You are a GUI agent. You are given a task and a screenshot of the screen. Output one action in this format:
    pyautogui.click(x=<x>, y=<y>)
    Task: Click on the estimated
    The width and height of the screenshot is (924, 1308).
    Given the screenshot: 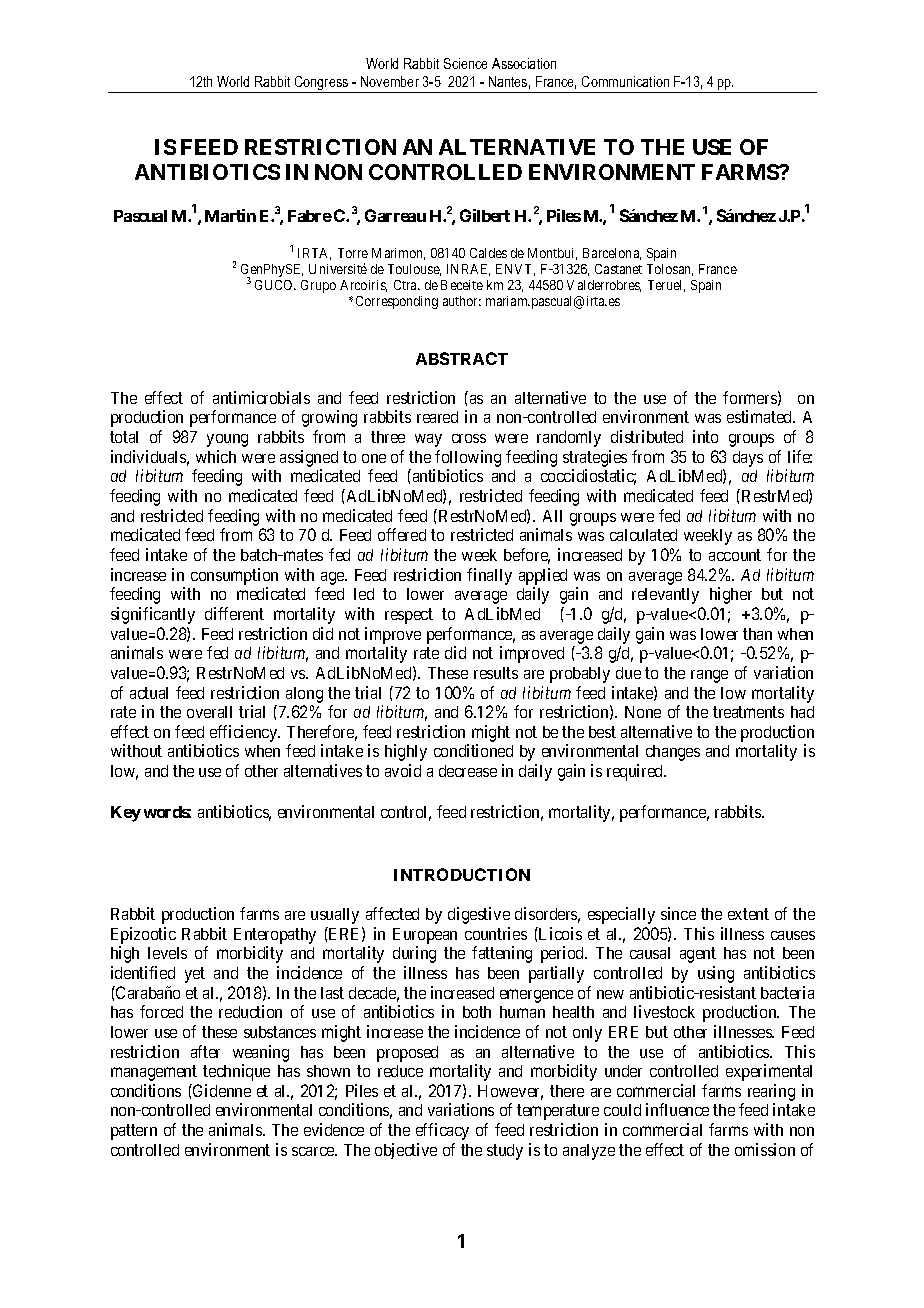 What is the action you would take?
    pyautogui.click(x=761, y=416)
